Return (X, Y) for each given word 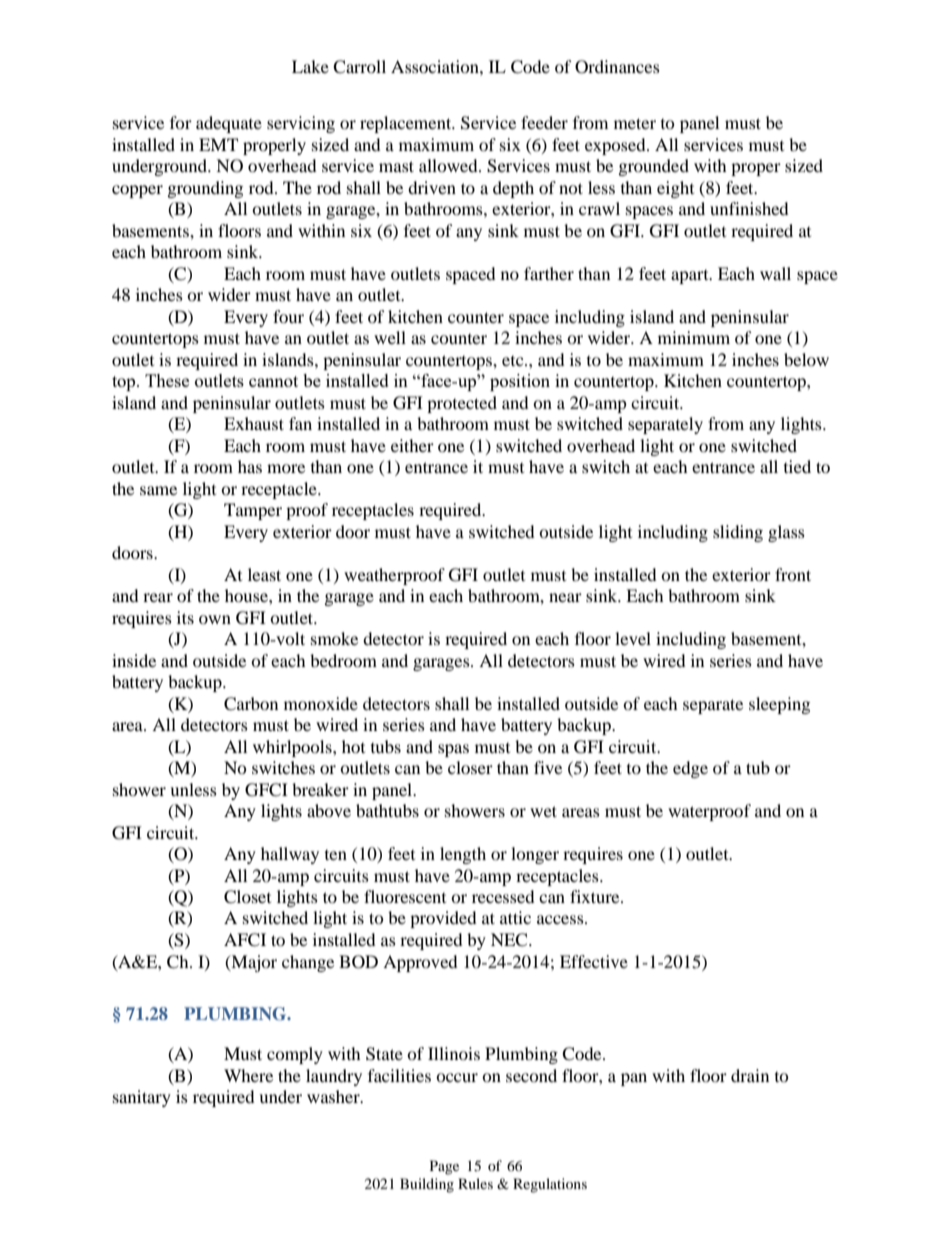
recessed (503, 896)
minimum (694, 337)
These (167, 380)
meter (635, 123)
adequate (229, 124)
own (215, 619)
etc (514, 361)
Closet (247, 897)
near (565, 597)
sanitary (142, 1098)
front (793, 574)
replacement (407, 124)
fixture (596, 896)
